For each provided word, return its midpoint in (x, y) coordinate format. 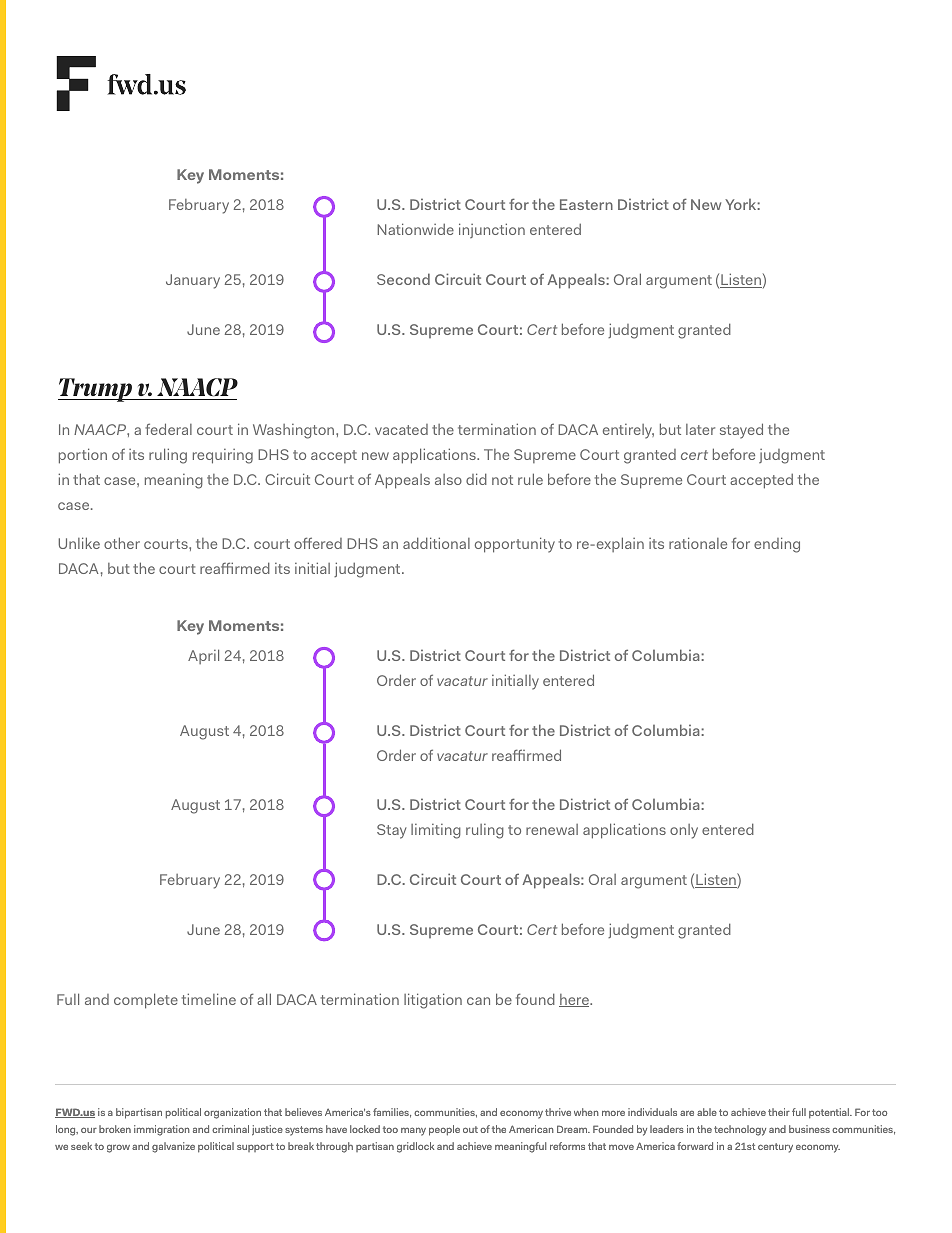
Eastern (586, 204)
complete (146, 1001)
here (575, 1000)
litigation (433, 1001)
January (193, 281)
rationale (698, 543)
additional (436, 543)
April (203, 656)
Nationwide (415, 229)
